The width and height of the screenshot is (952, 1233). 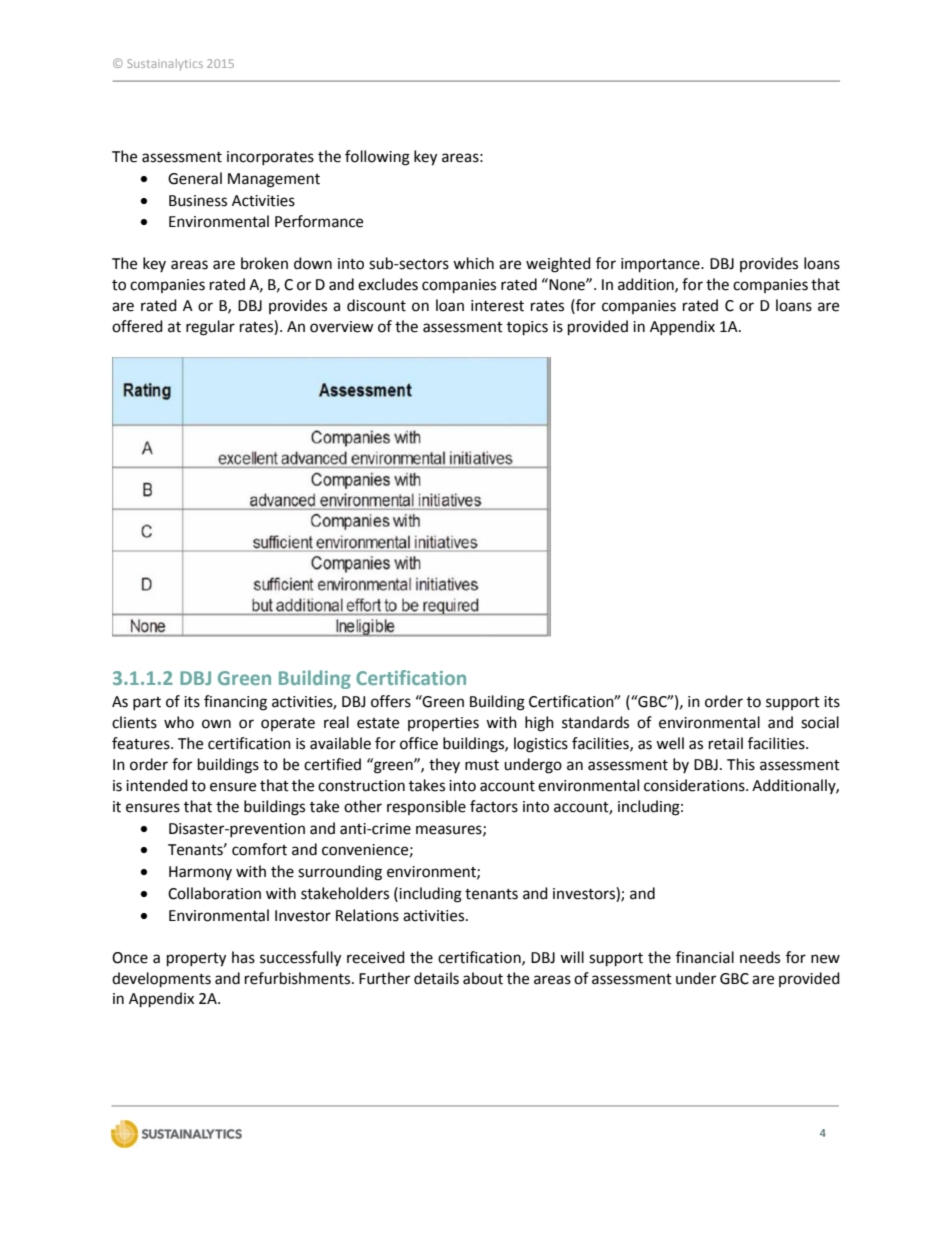 What do you see at coordinates (235, 703) in the screenshot?
I see `financing` at bounding box center [235, 703].
